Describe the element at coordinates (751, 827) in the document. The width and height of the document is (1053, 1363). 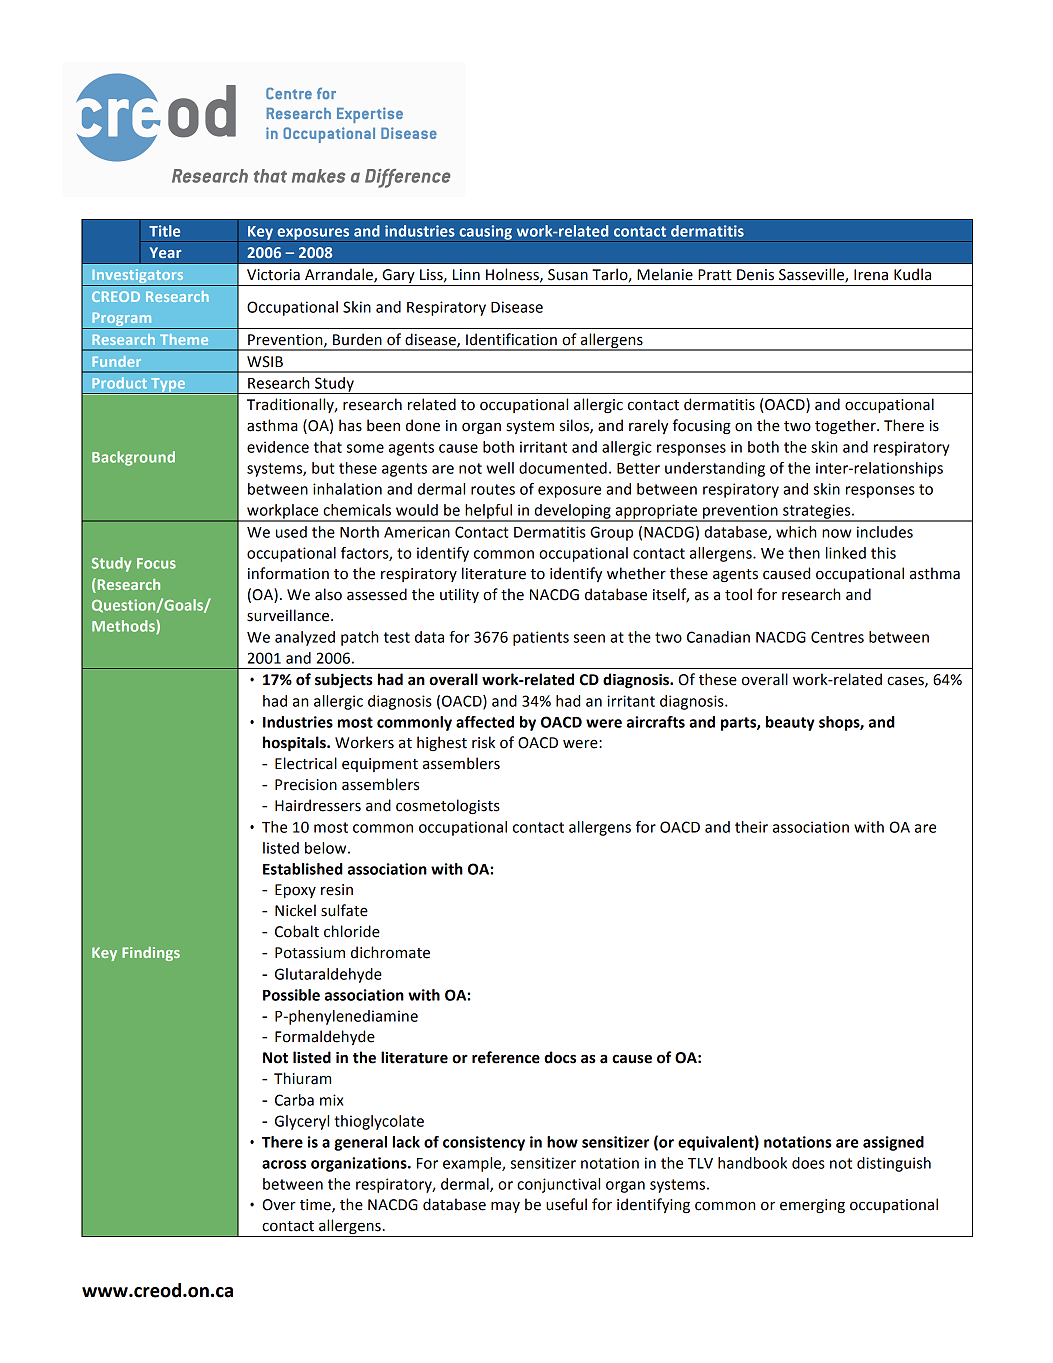
I see `their` at that location.
